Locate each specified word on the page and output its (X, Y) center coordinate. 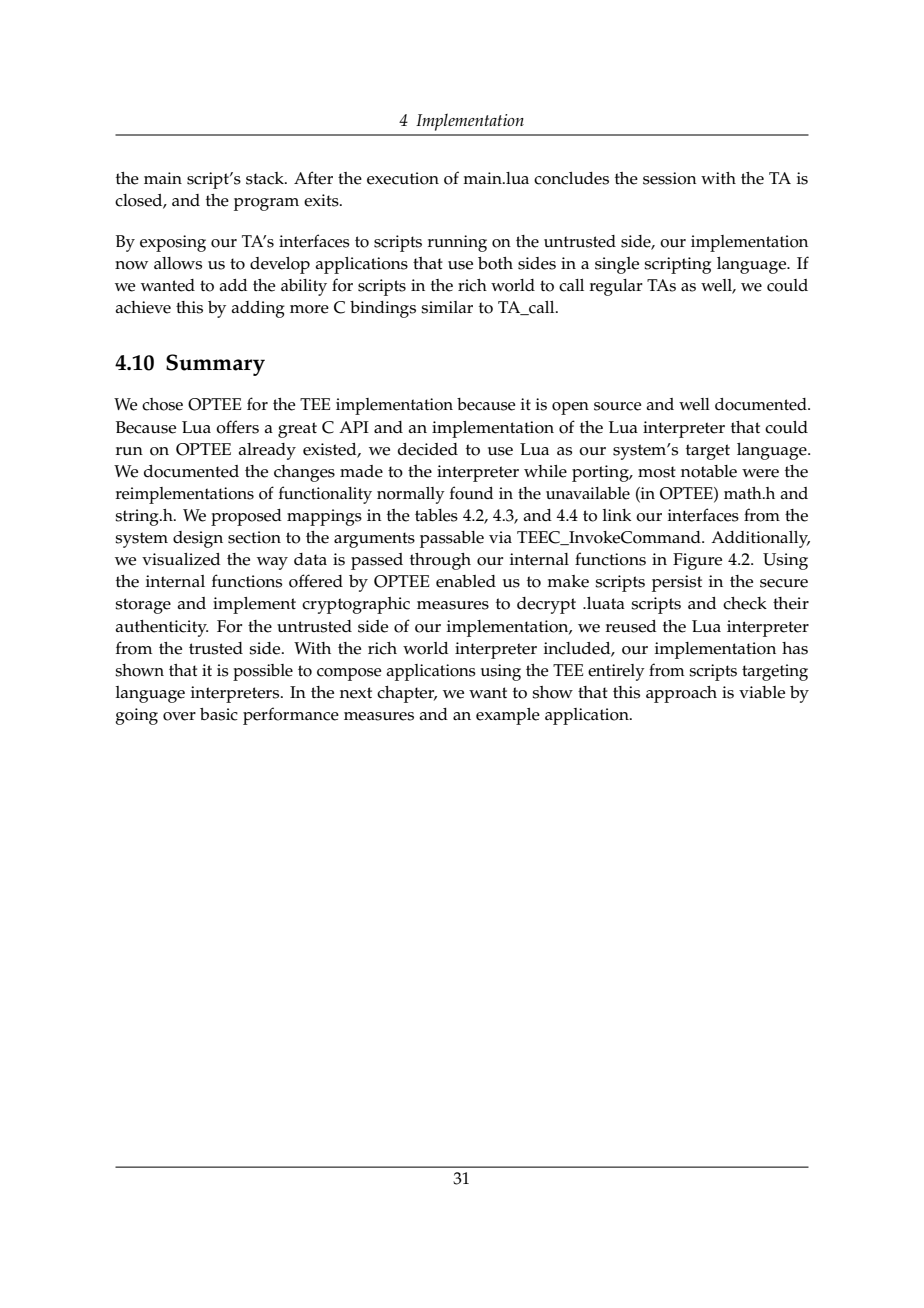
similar (447, 307)
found (471, 493)
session (670, 178)
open (570, 408)
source (617, 406)
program (266, 204)
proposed (246, 517)
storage (143, 606)
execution (403, 178)
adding (258, 309)
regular (616, 287)
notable (709, 471)
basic (219, 714)
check (745, 603)
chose (162, 404)
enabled (466, 581)
